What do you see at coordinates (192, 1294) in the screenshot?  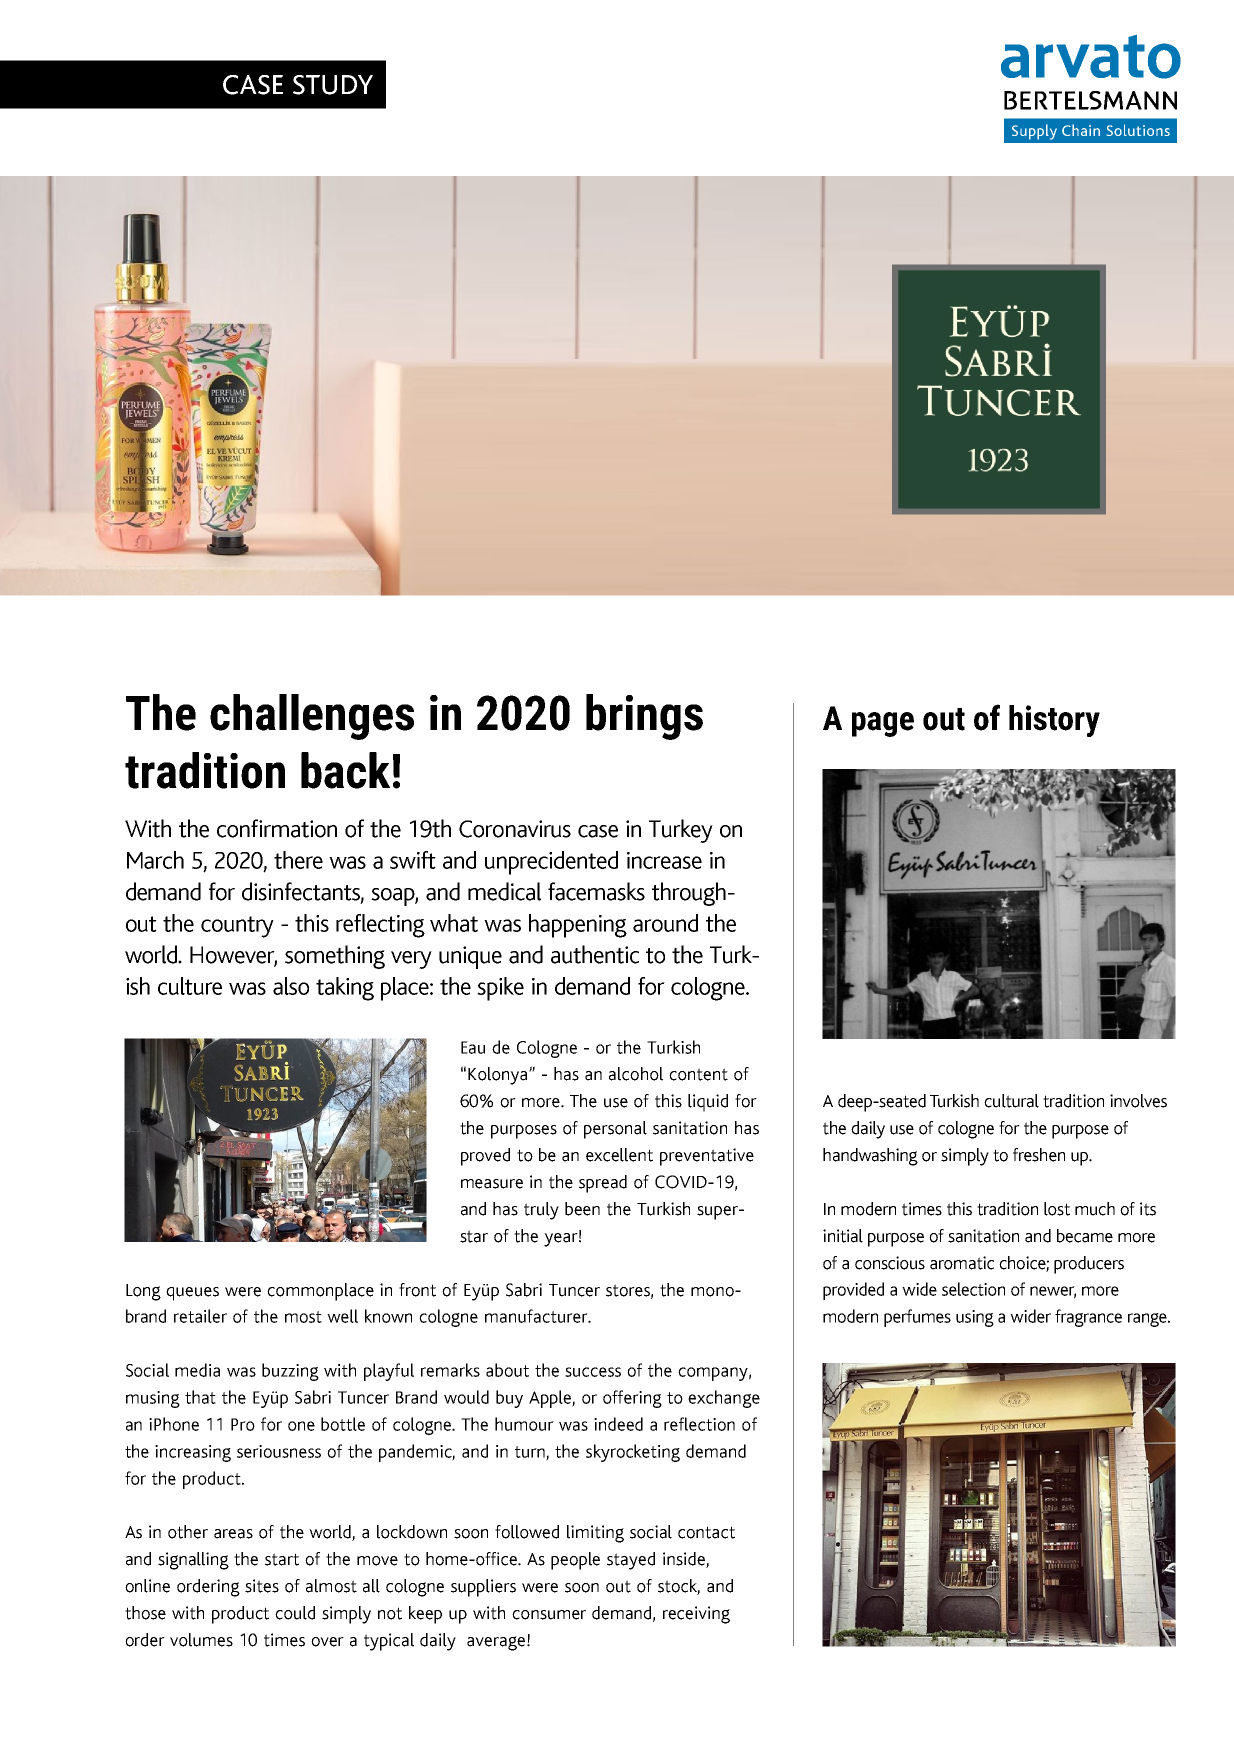 I see `queues` at bounding box center [192, 1294].
